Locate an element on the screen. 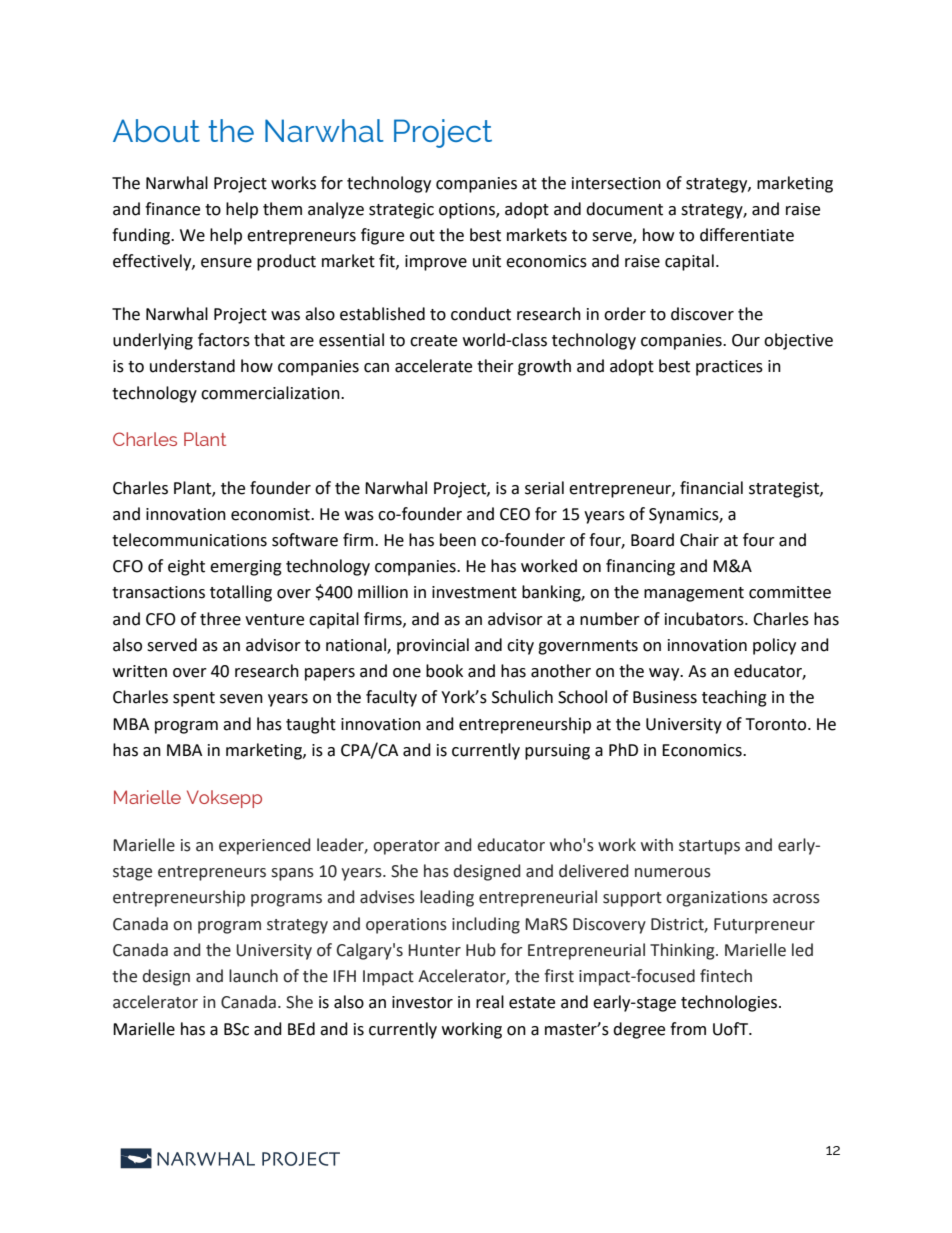 Image resolution: width=952 pixels, height=1233 pixels. About is located at coordinates (156, 130).
